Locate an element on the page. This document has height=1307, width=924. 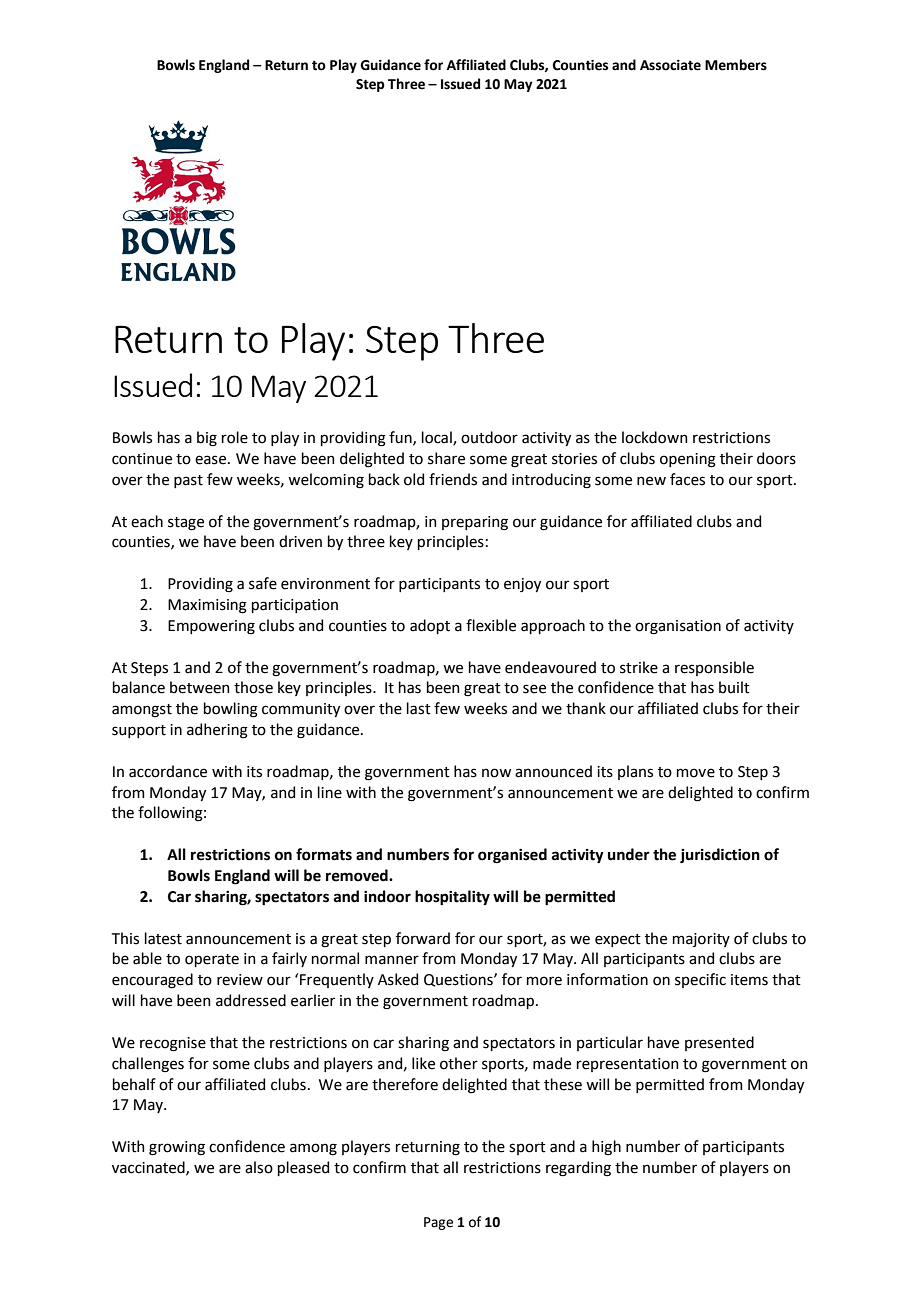
Associate is located at coordinates (670, 65).
